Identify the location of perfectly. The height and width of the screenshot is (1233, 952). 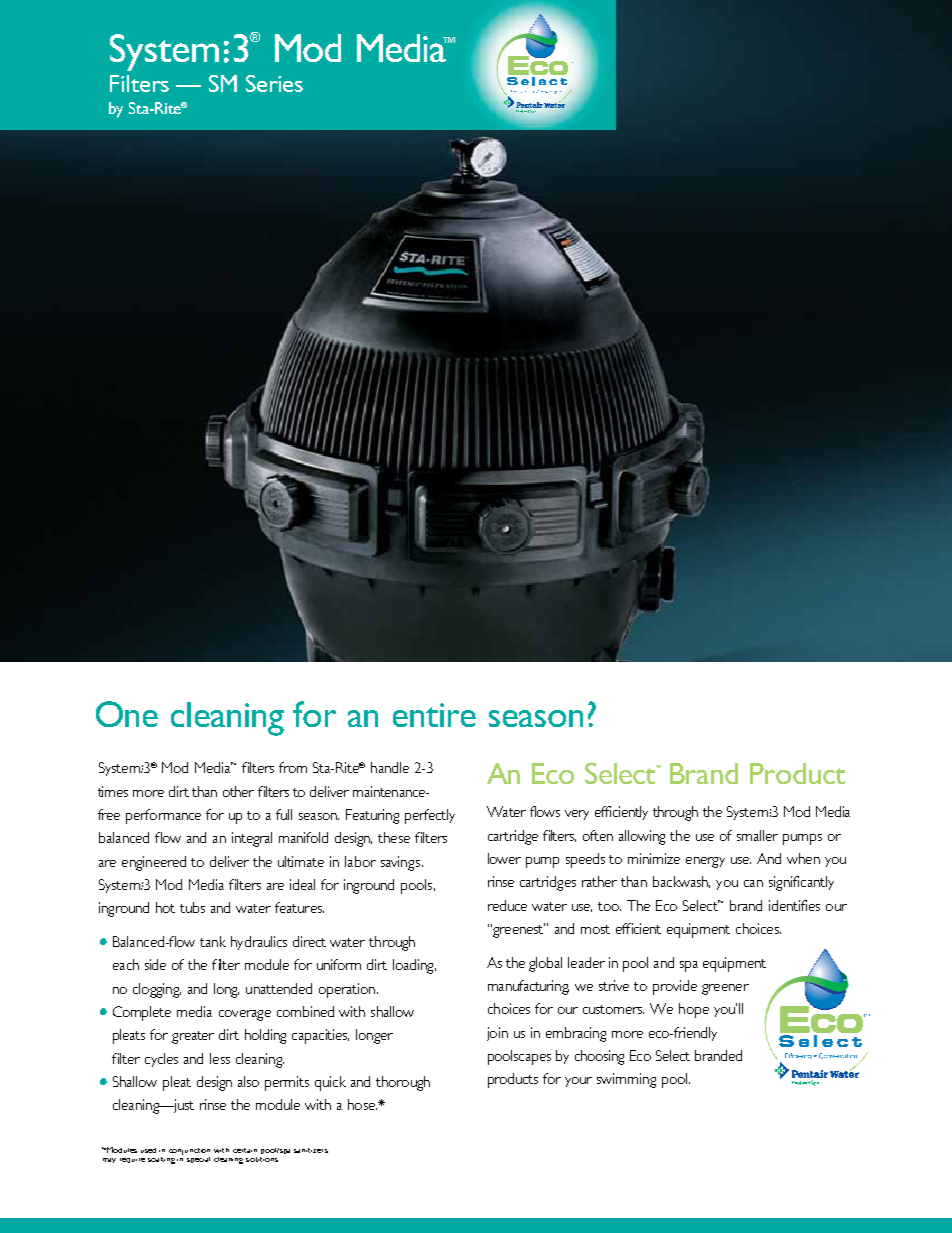
(430, 816).
